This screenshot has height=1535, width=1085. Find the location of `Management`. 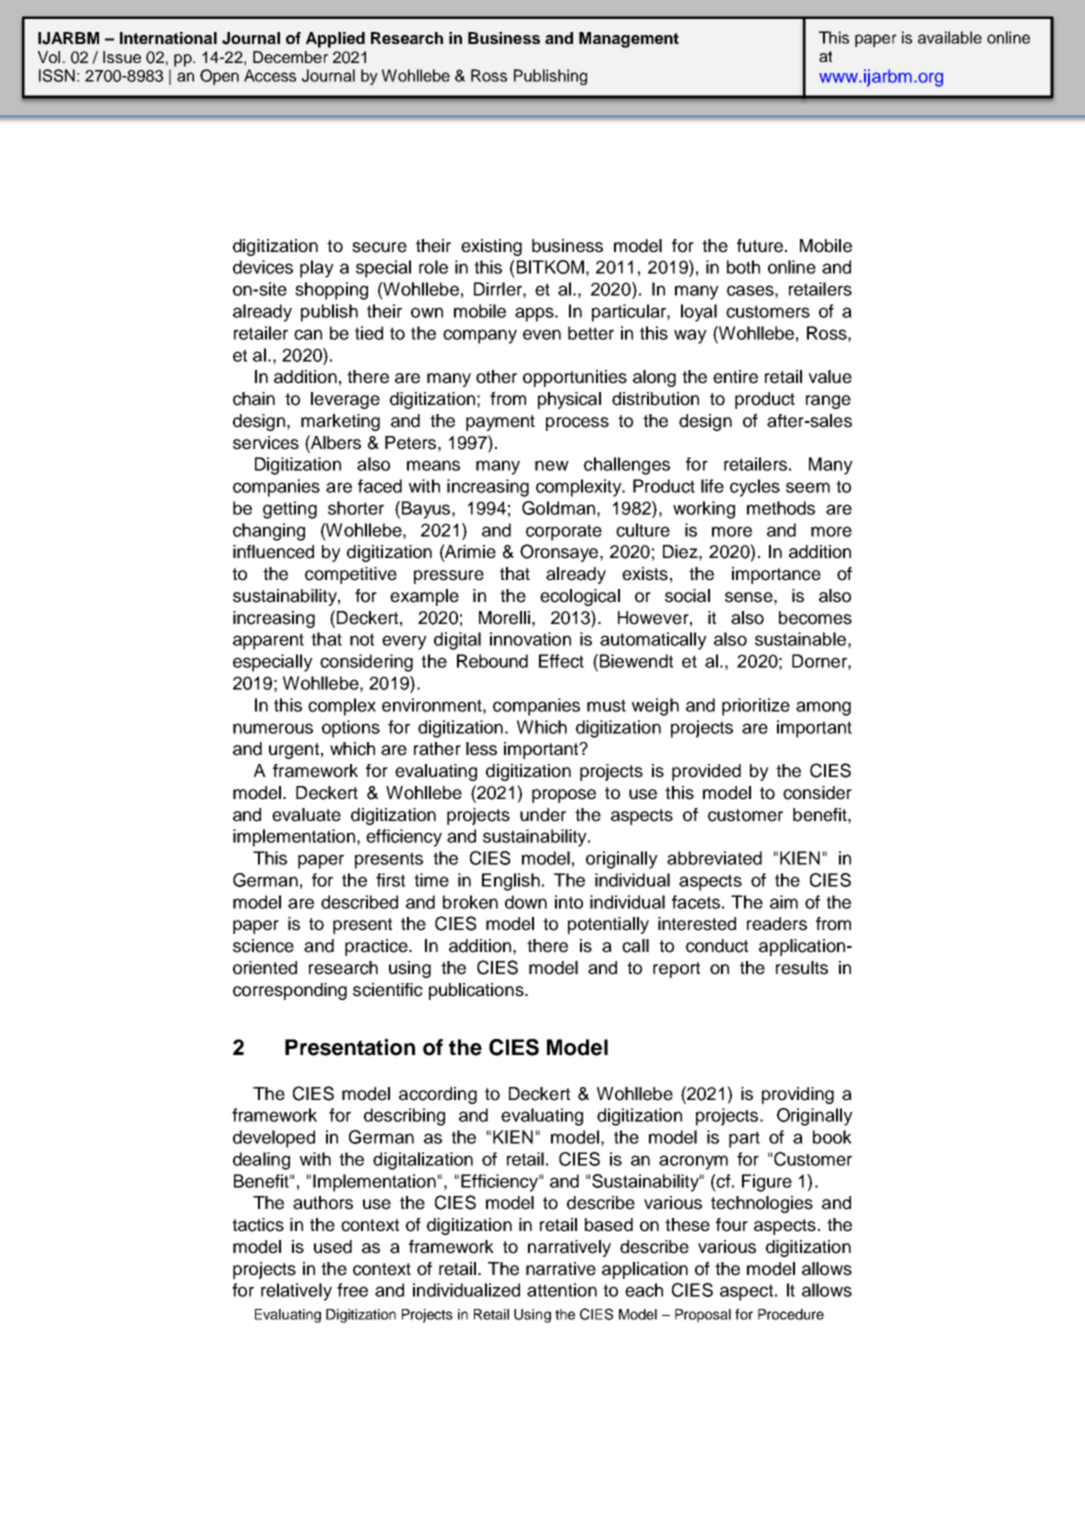

Management is located at coordinates (629, 40).
